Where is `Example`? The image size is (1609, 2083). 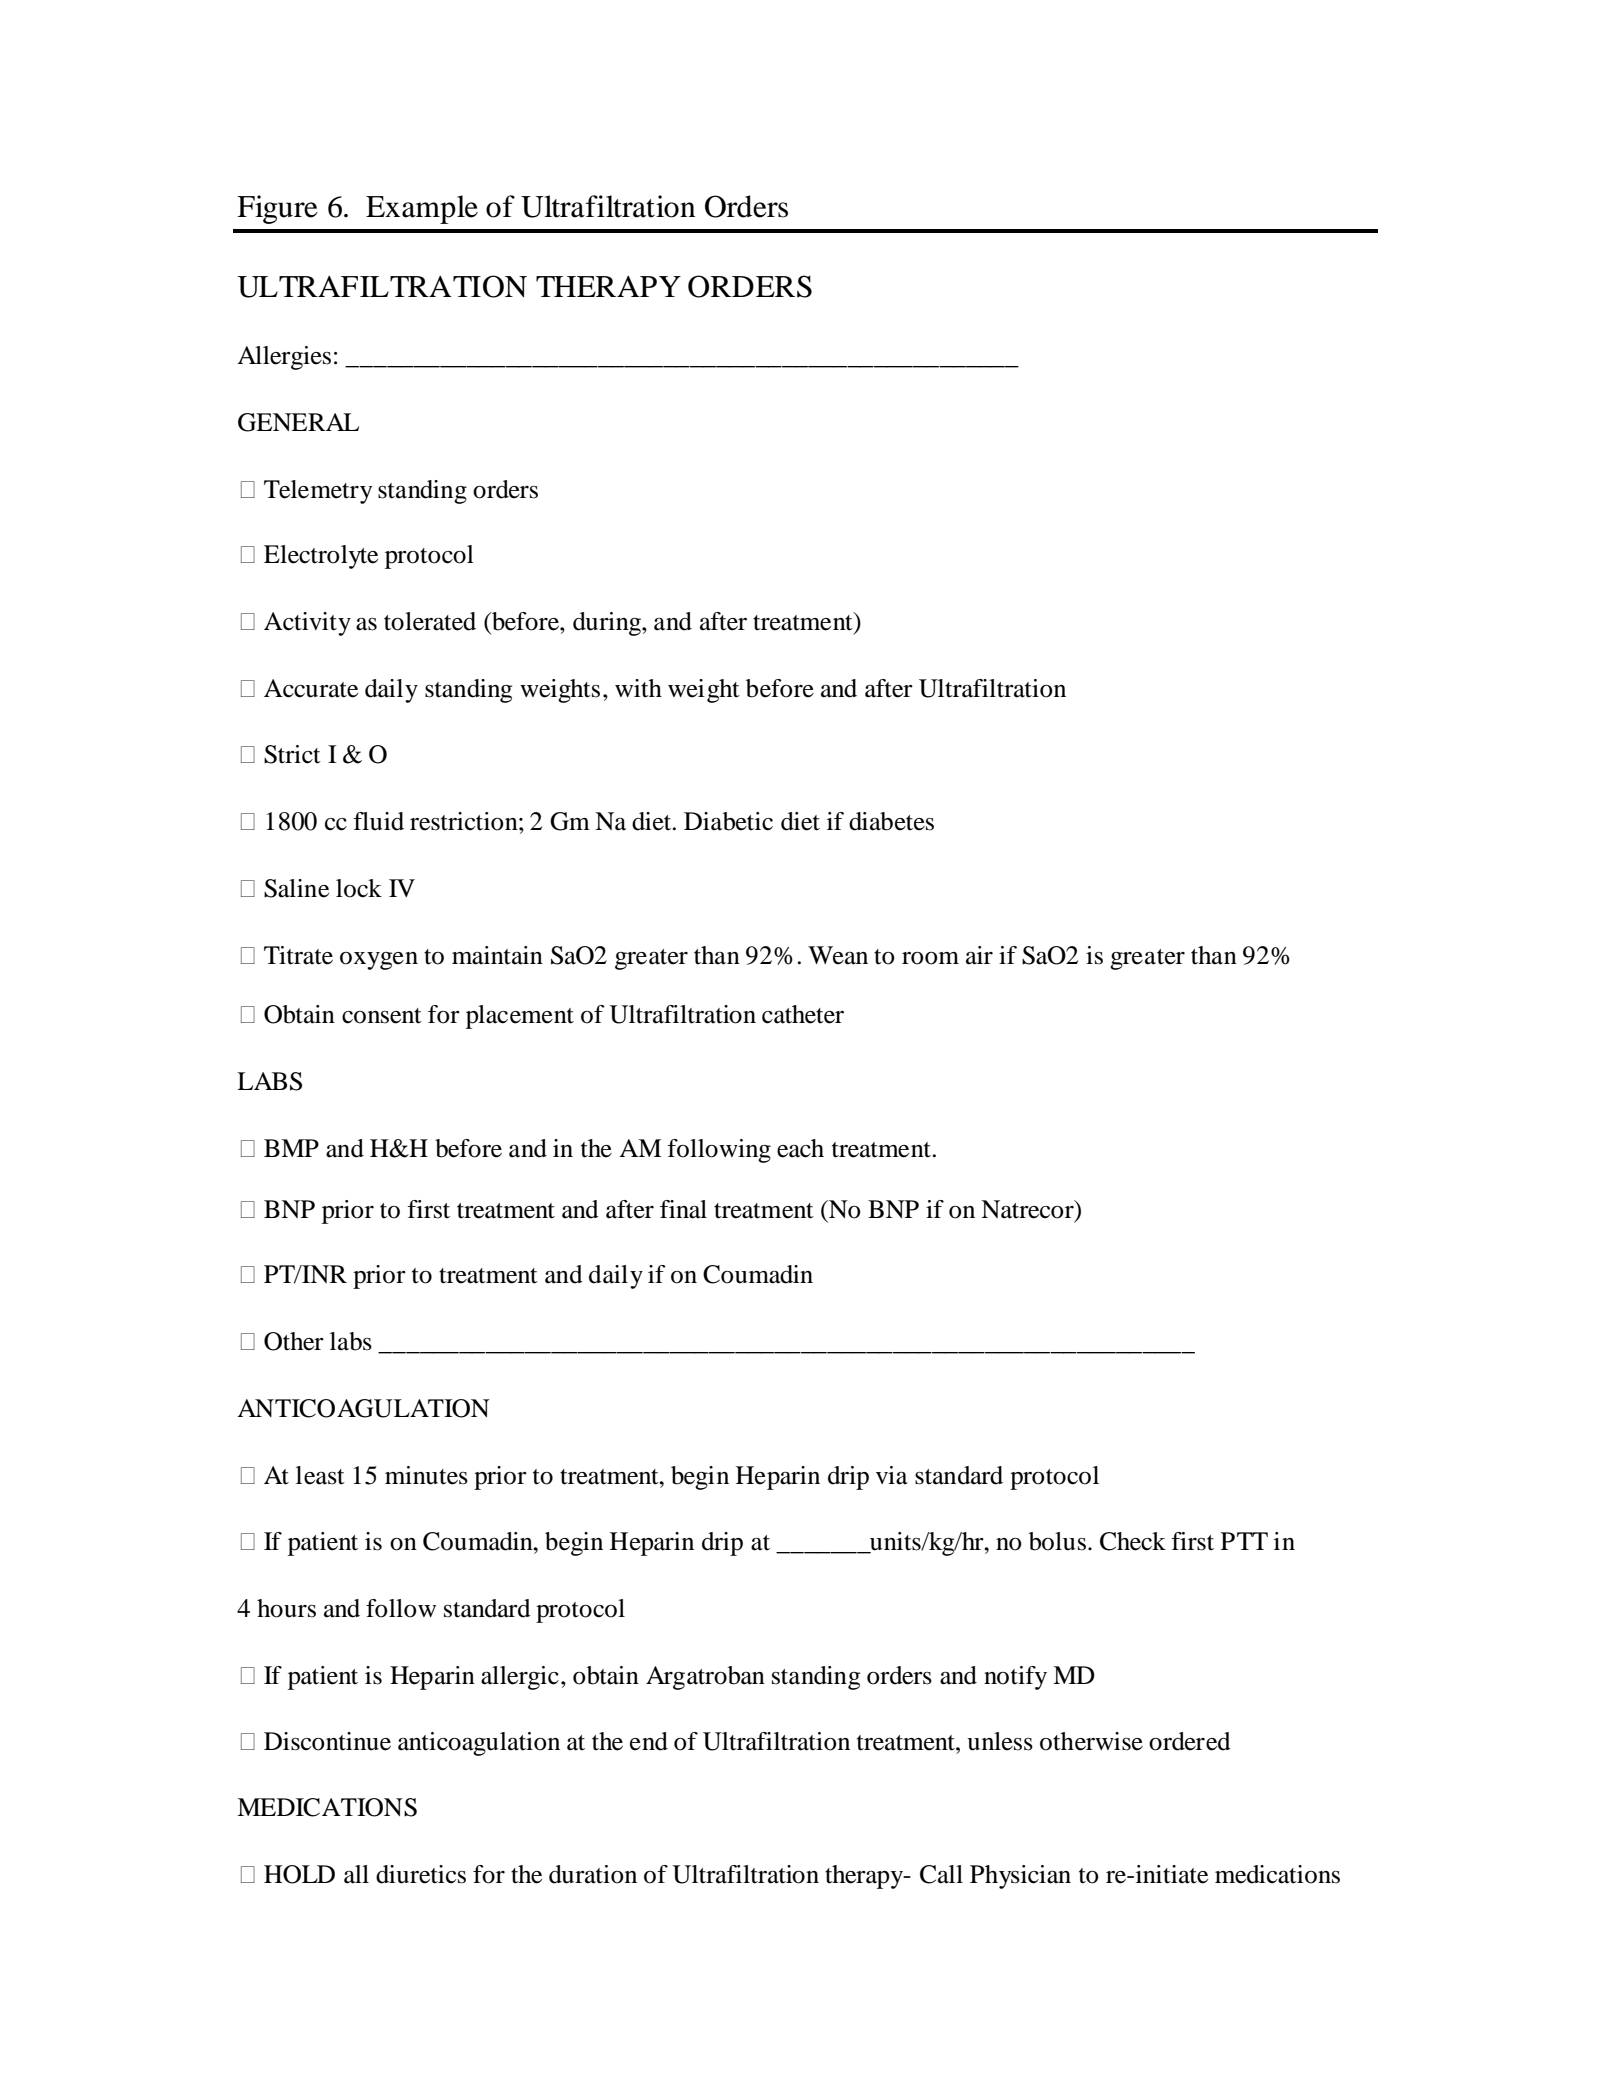 Example is located at coordinates (422, 209).
